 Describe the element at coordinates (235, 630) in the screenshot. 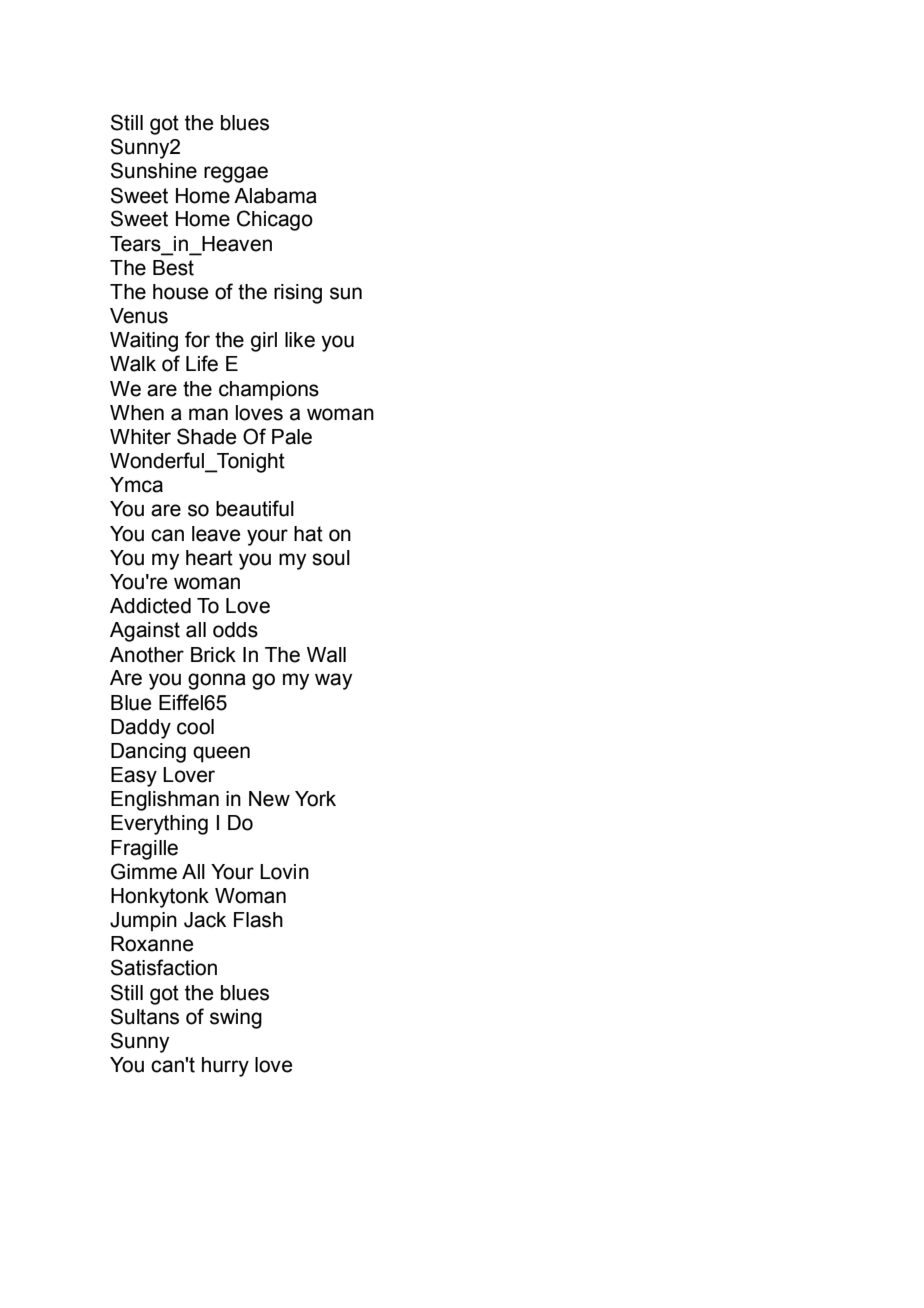

I see `odds` at that location.
